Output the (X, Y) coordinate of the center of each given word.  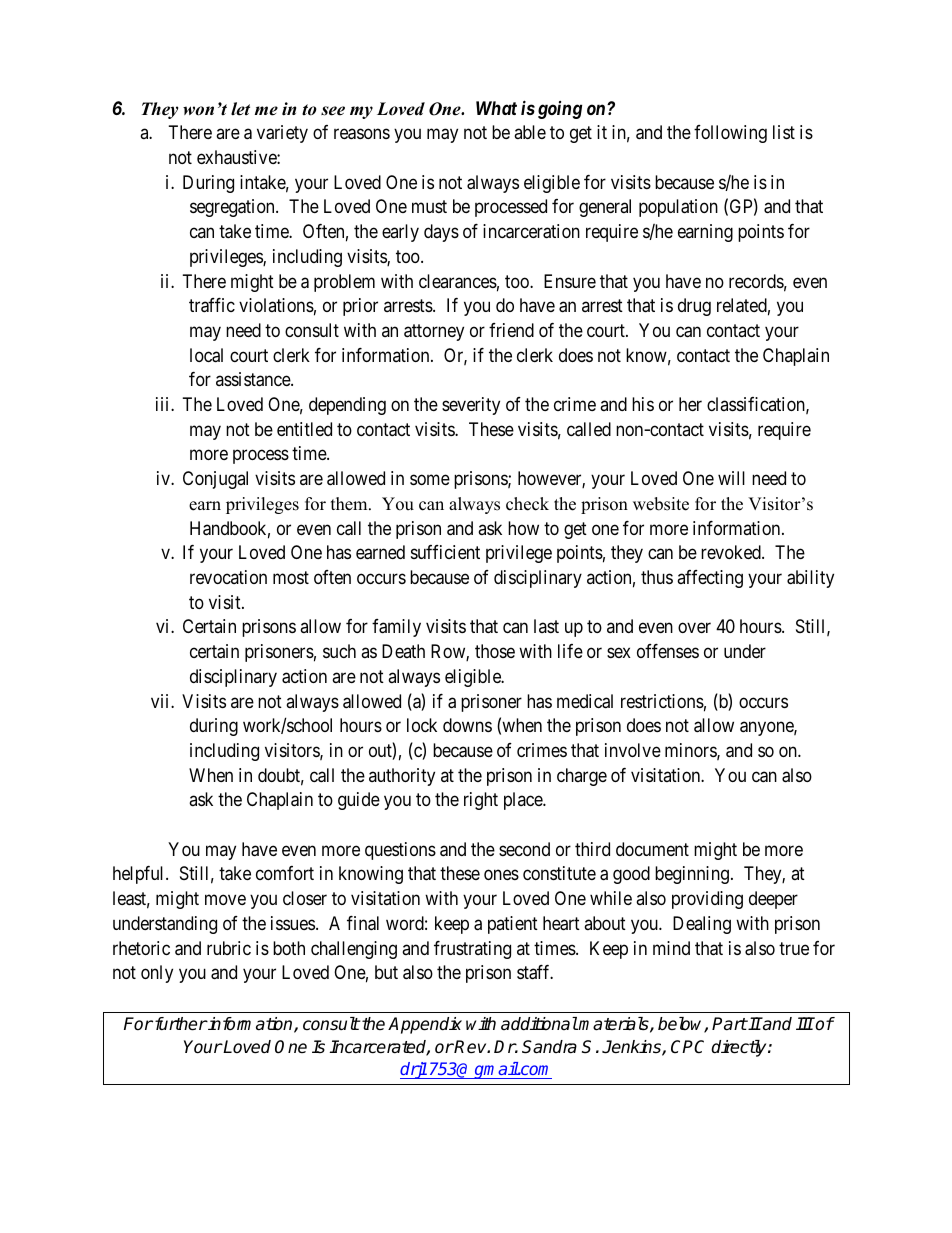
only (157, 974)
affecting (710, 579)
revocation (228, 577)
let (240, 109)
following (730, 134)
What (496, 108)
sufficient (445, 552)
